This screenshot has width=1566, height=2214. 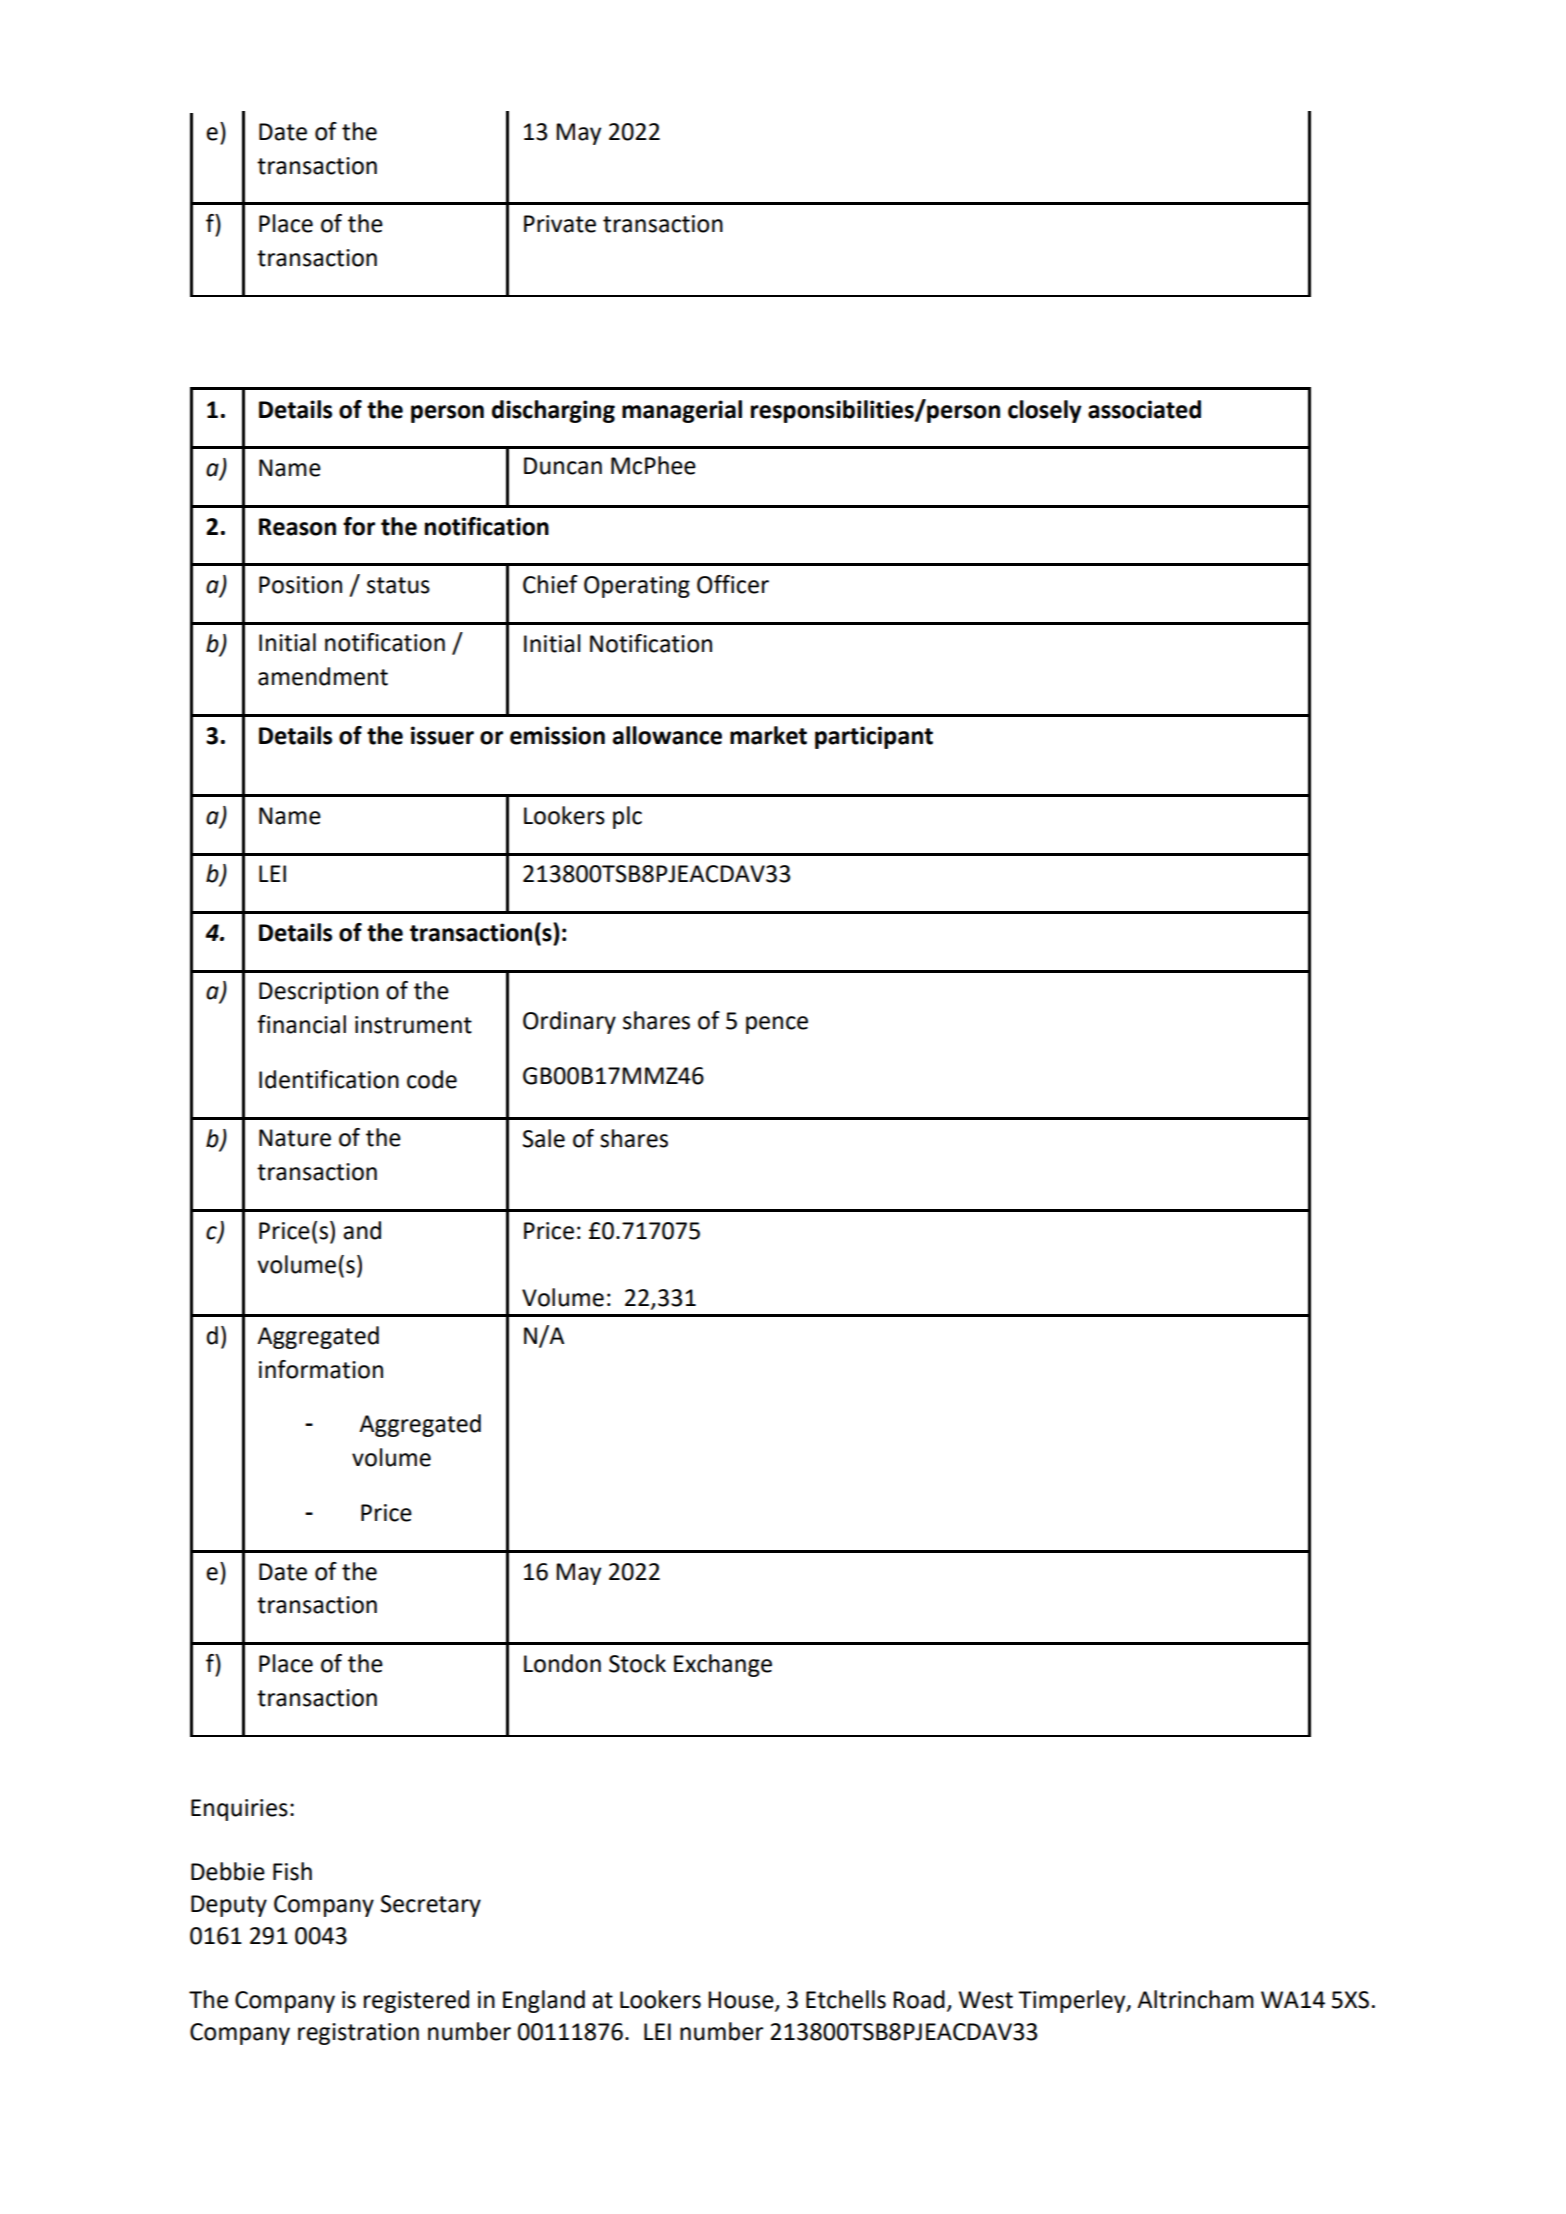 I want to click on participant, so click(x=874, y=737).
